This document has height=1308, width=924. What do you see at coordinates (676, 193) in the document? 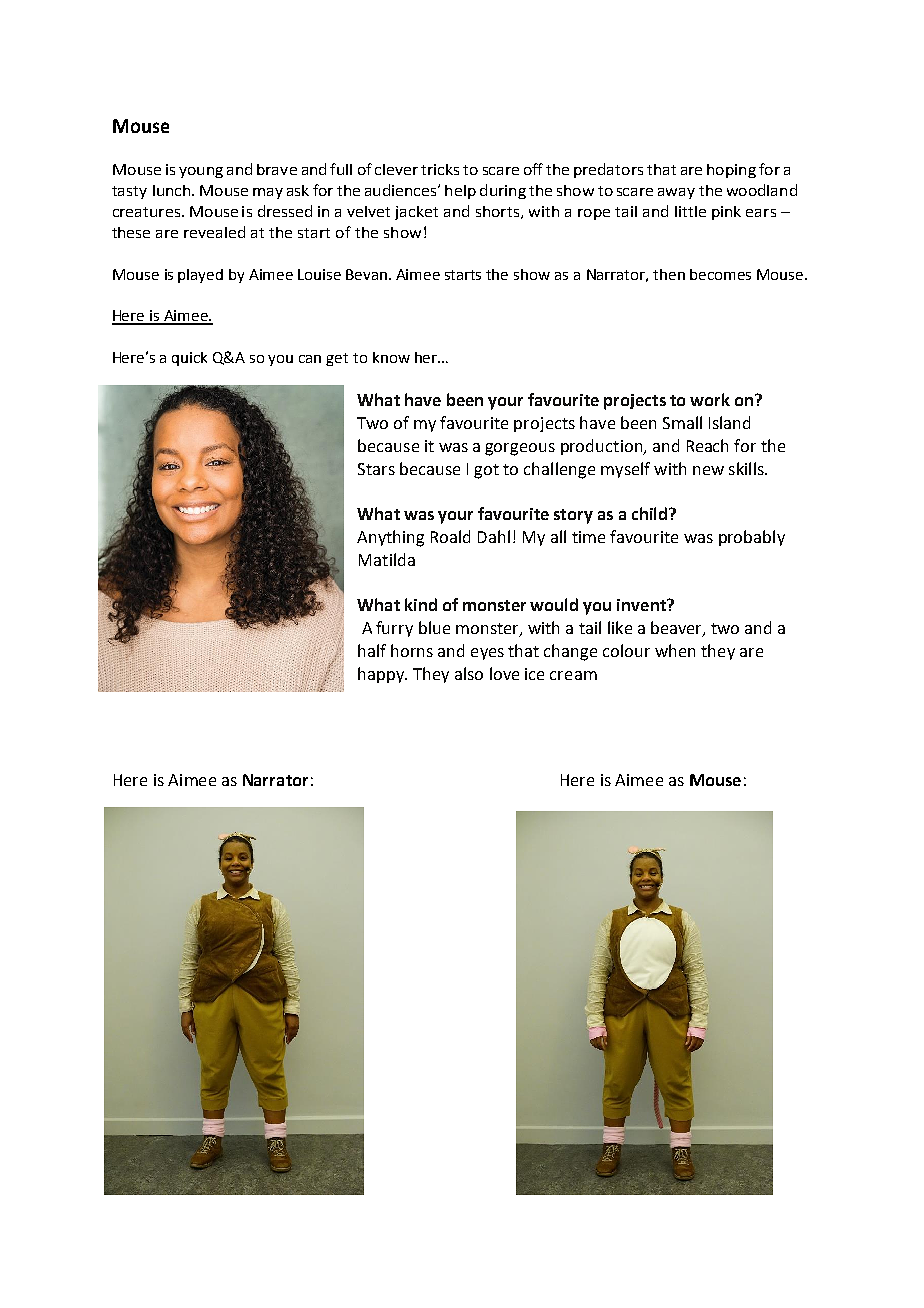
I see `away` at bounding box center [676, 193].
